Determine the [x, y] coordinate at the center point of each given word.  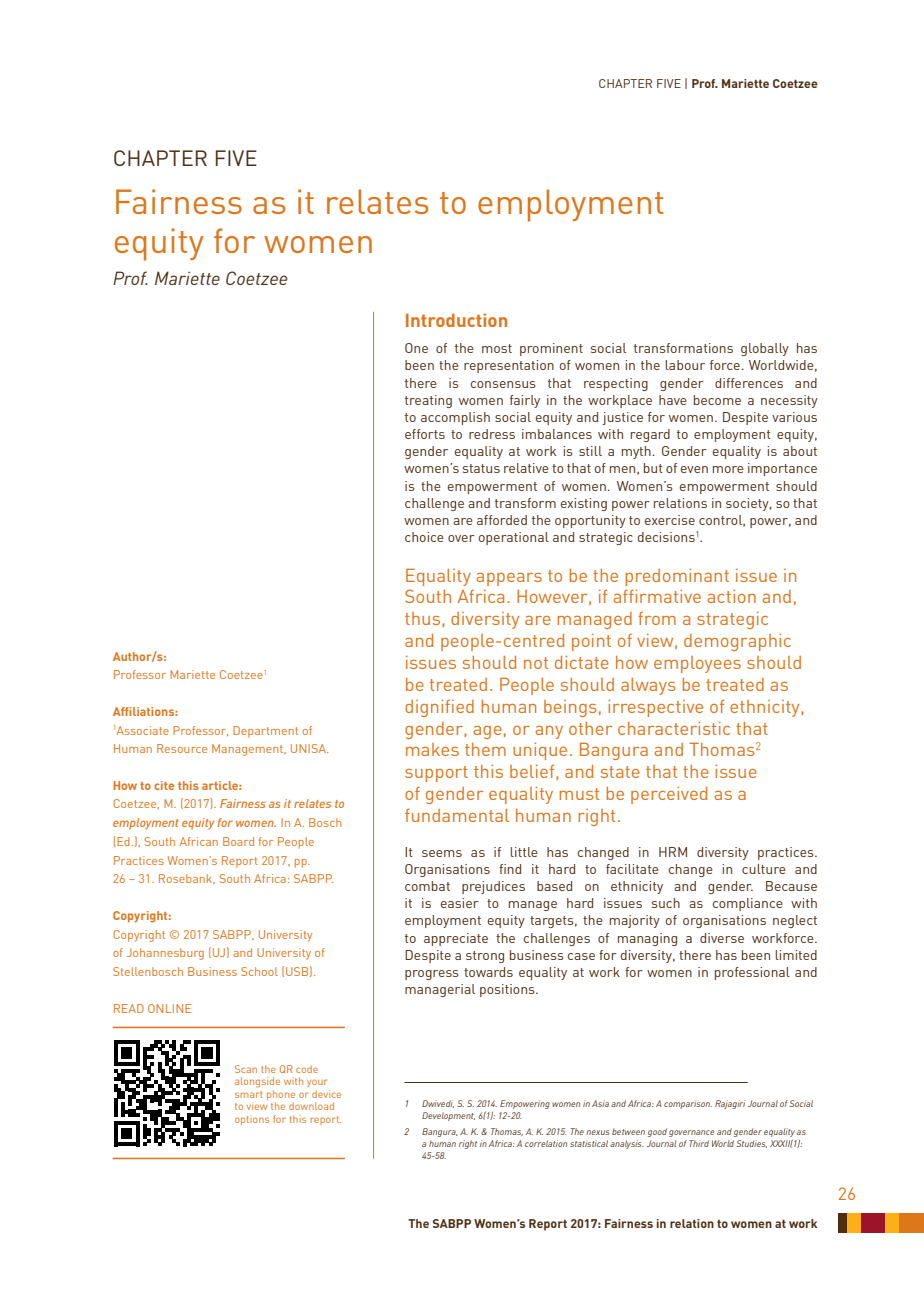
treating [428, 401]
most [497, 348]
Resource [182, 748]
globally [765, 349]
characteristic [674, 728]
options [252, 1120]
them [485, 749]
